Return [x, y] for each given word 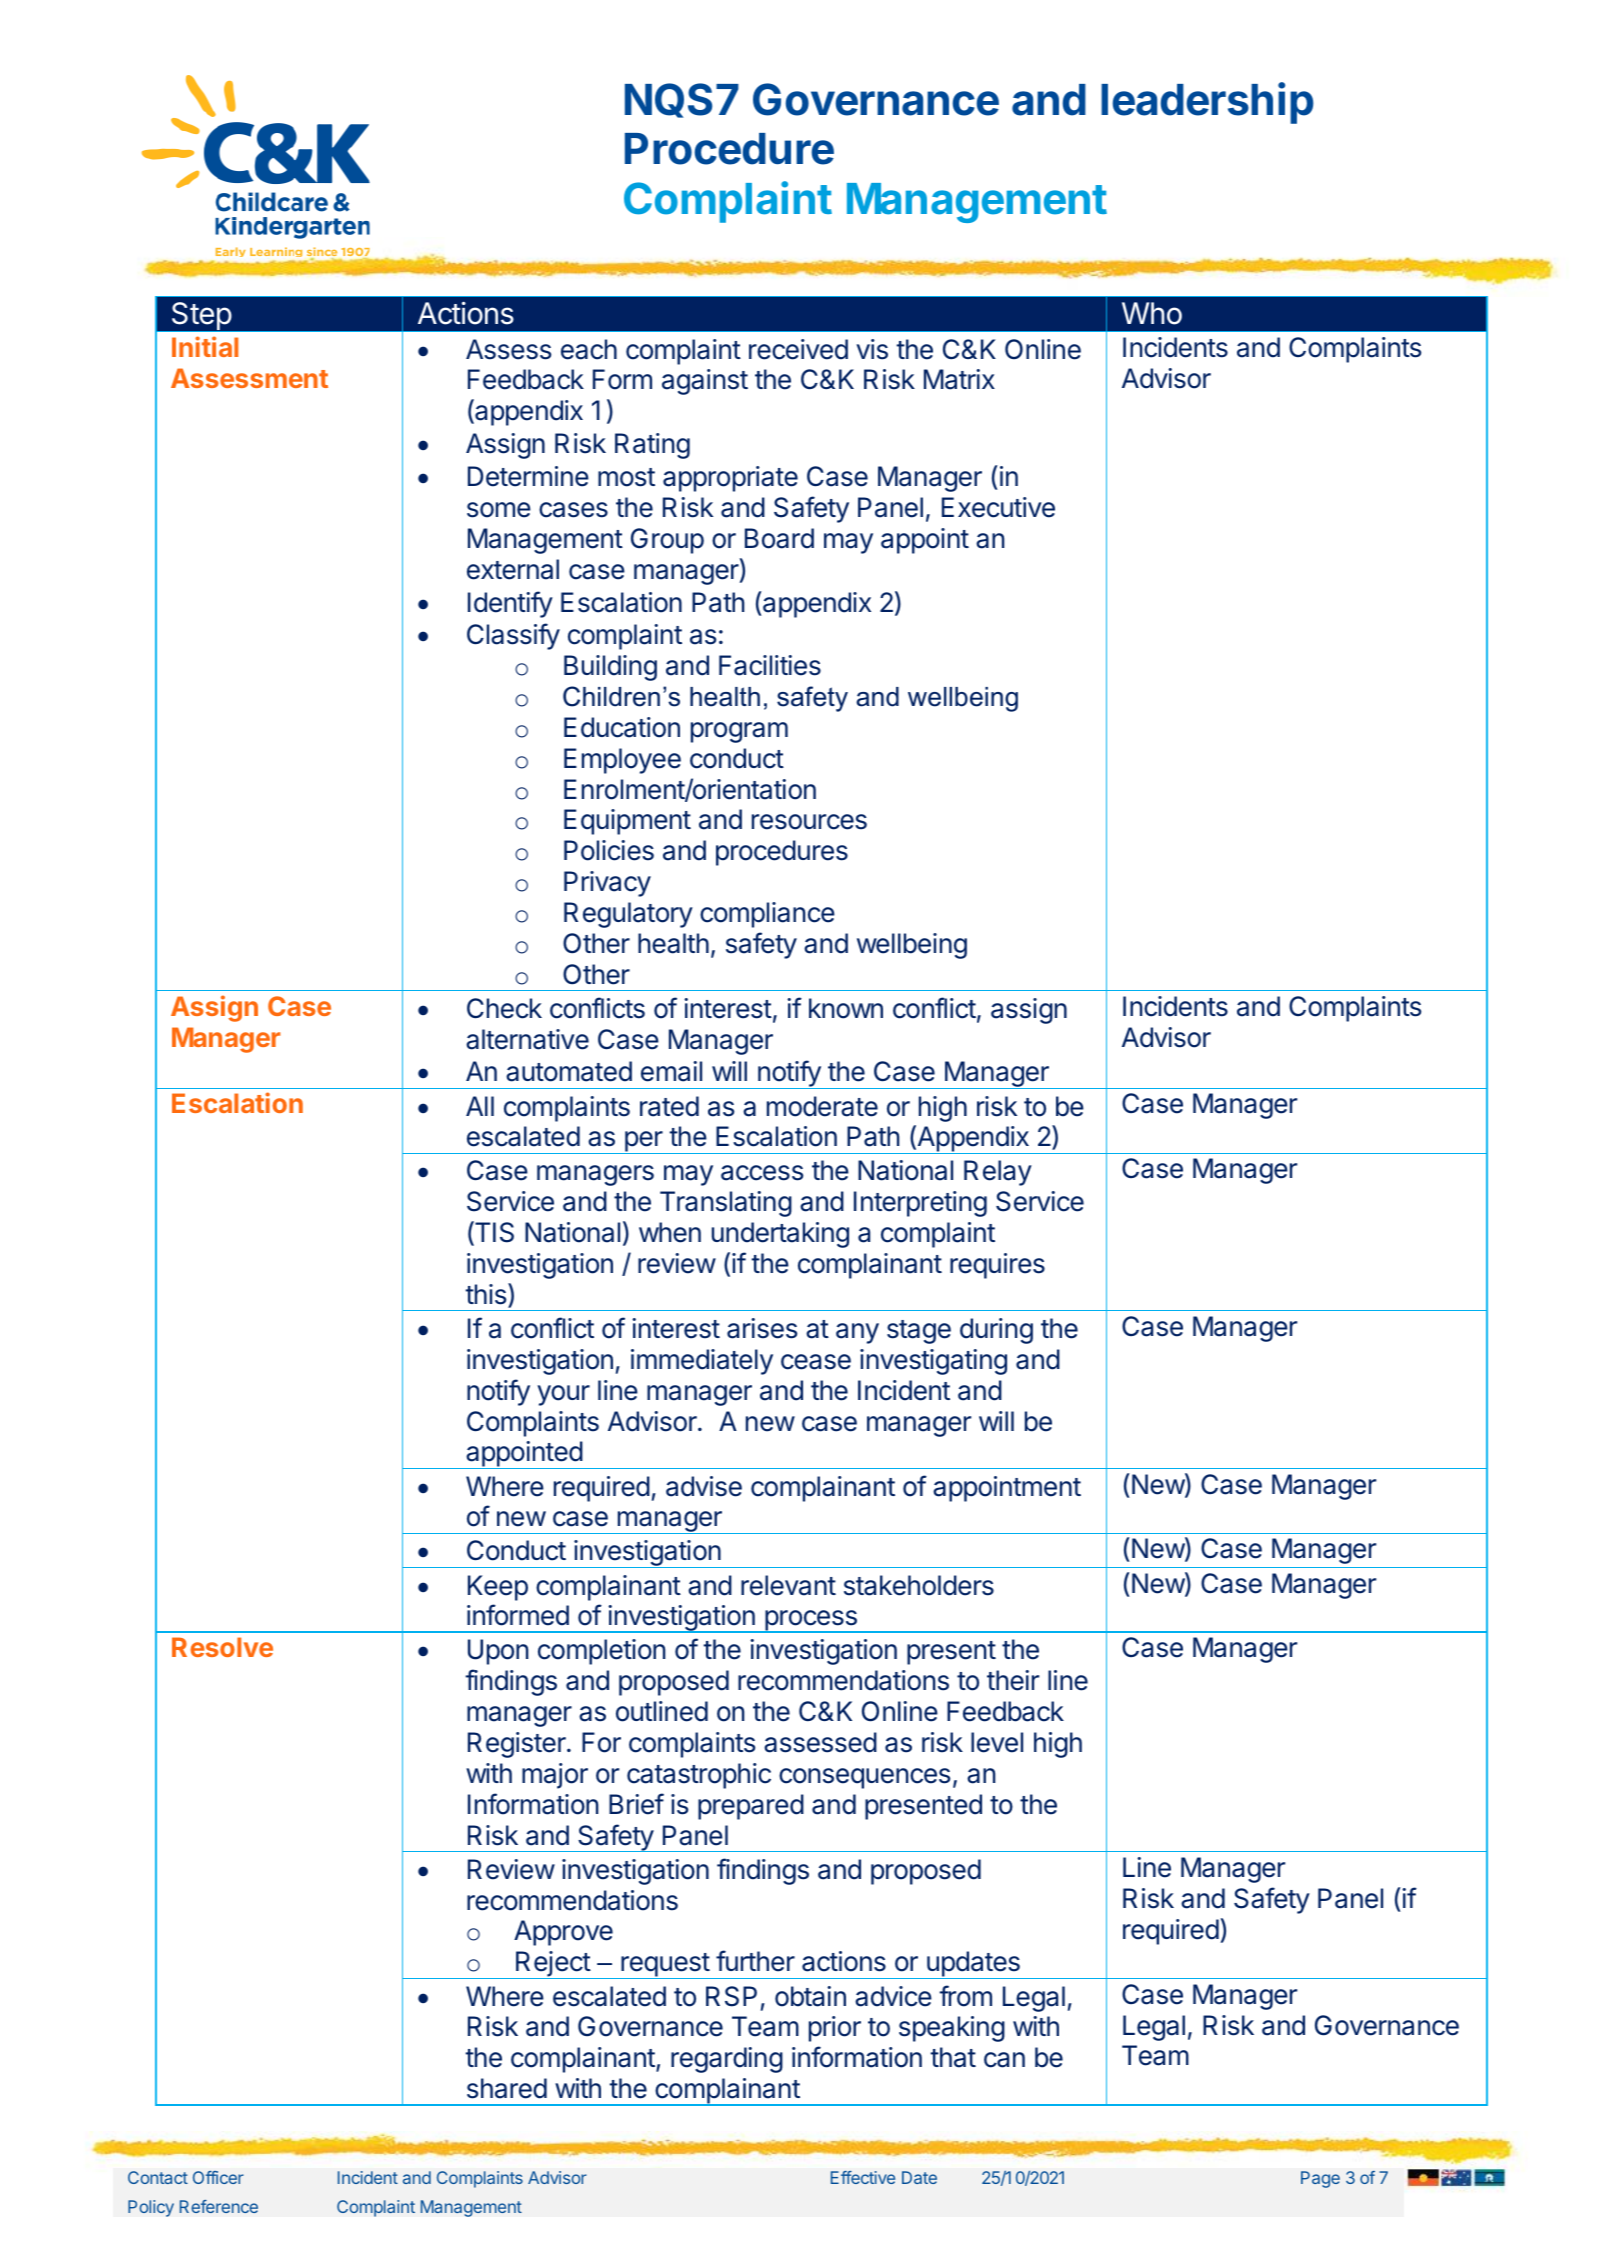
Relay [998, 1173]
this [485, 1294]
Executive [998, 507]
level [997, 1742]
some [499, 510]
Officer [218, 2177]
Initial [205, 346]
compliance [767, 915]
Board [779, 538]
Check [504, 1008]
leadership [1207, 103]
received [798, 349]
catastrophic [699, 1776]
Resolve [222, 1647]
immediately [702, 1362]
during [996, 1331]
